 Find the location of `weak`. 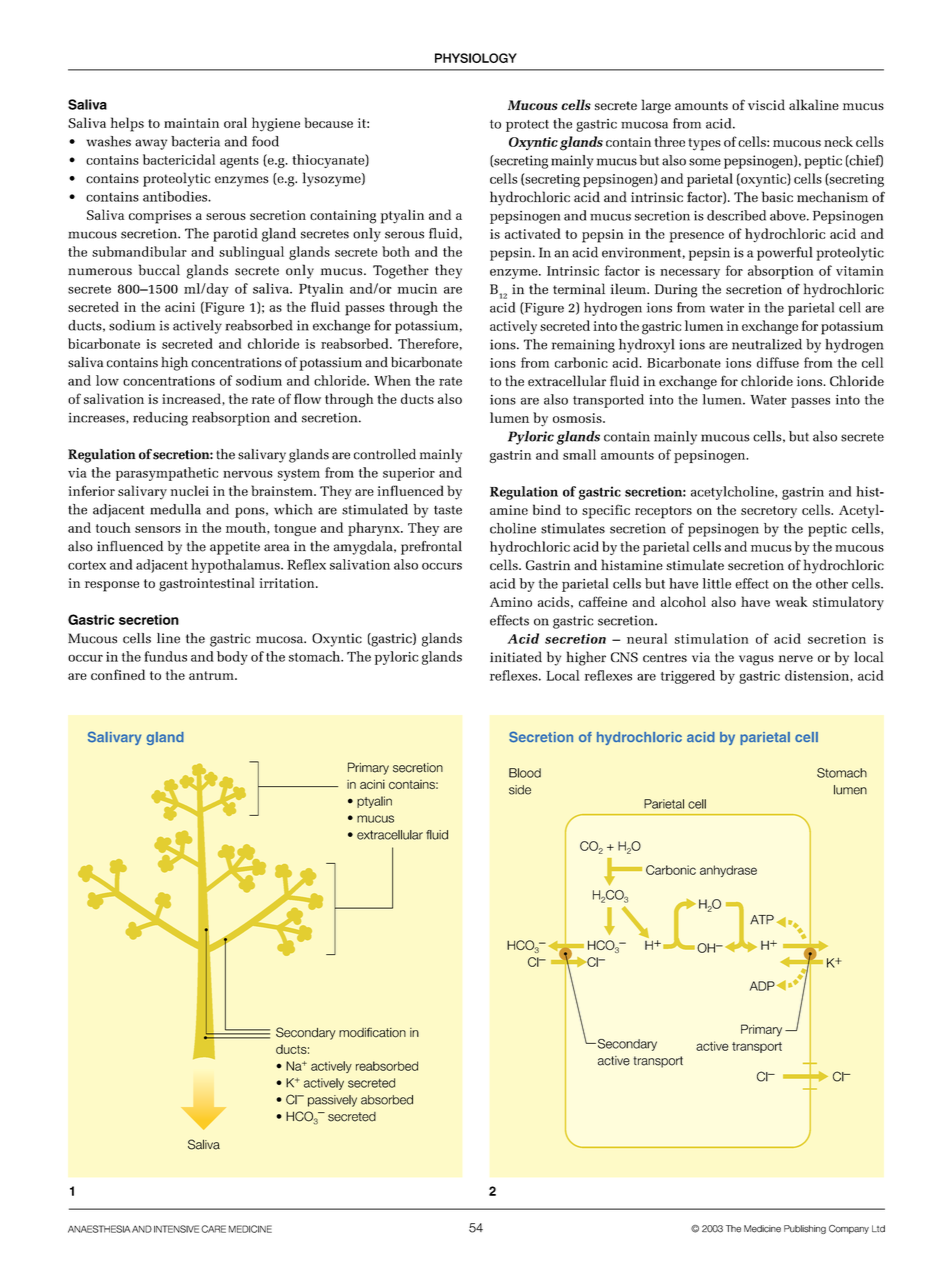

weak is located at coordinates (791, 601).
